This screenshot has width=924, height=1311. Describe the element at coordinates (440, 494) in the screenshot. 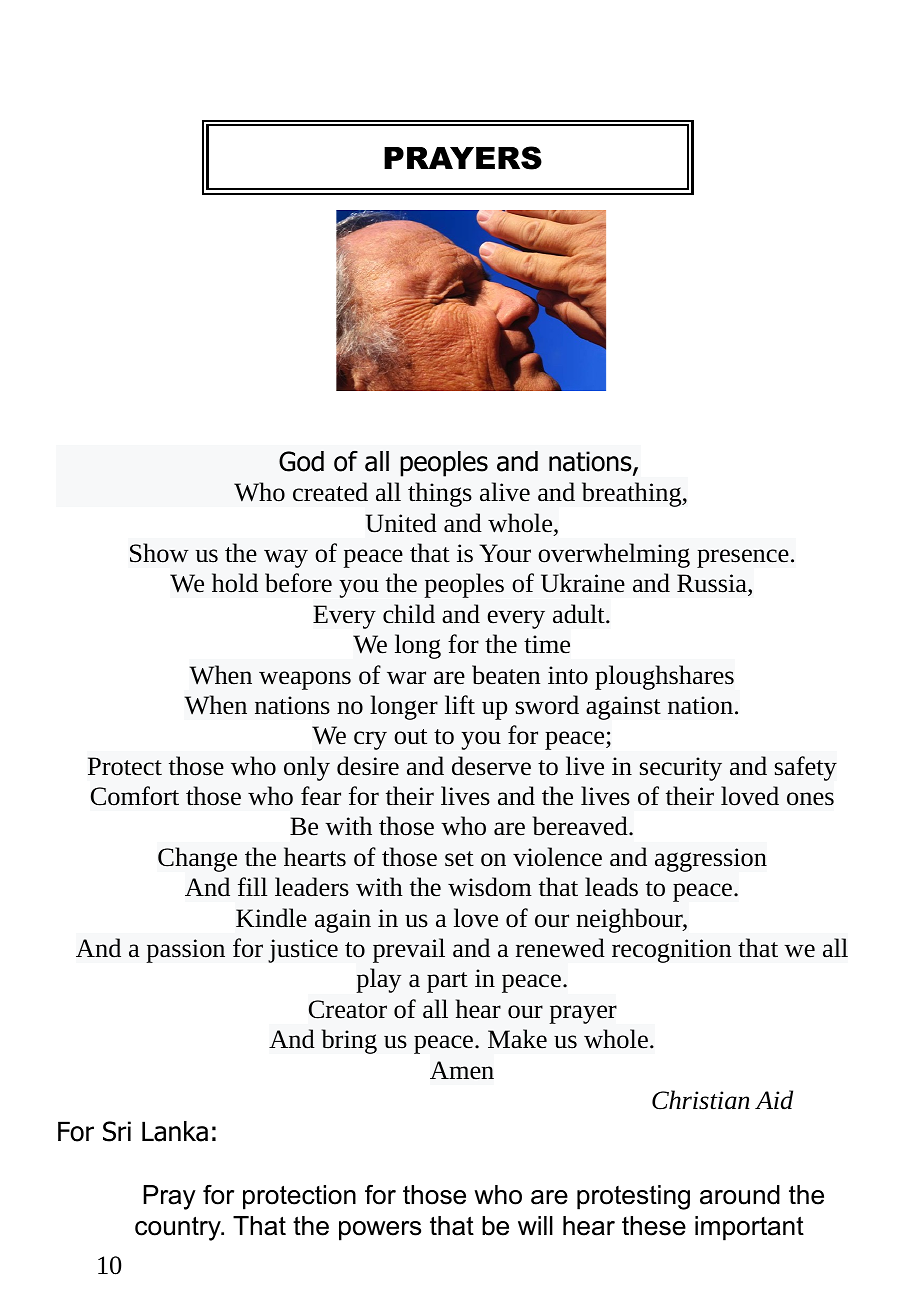

I see `things` at that location.
